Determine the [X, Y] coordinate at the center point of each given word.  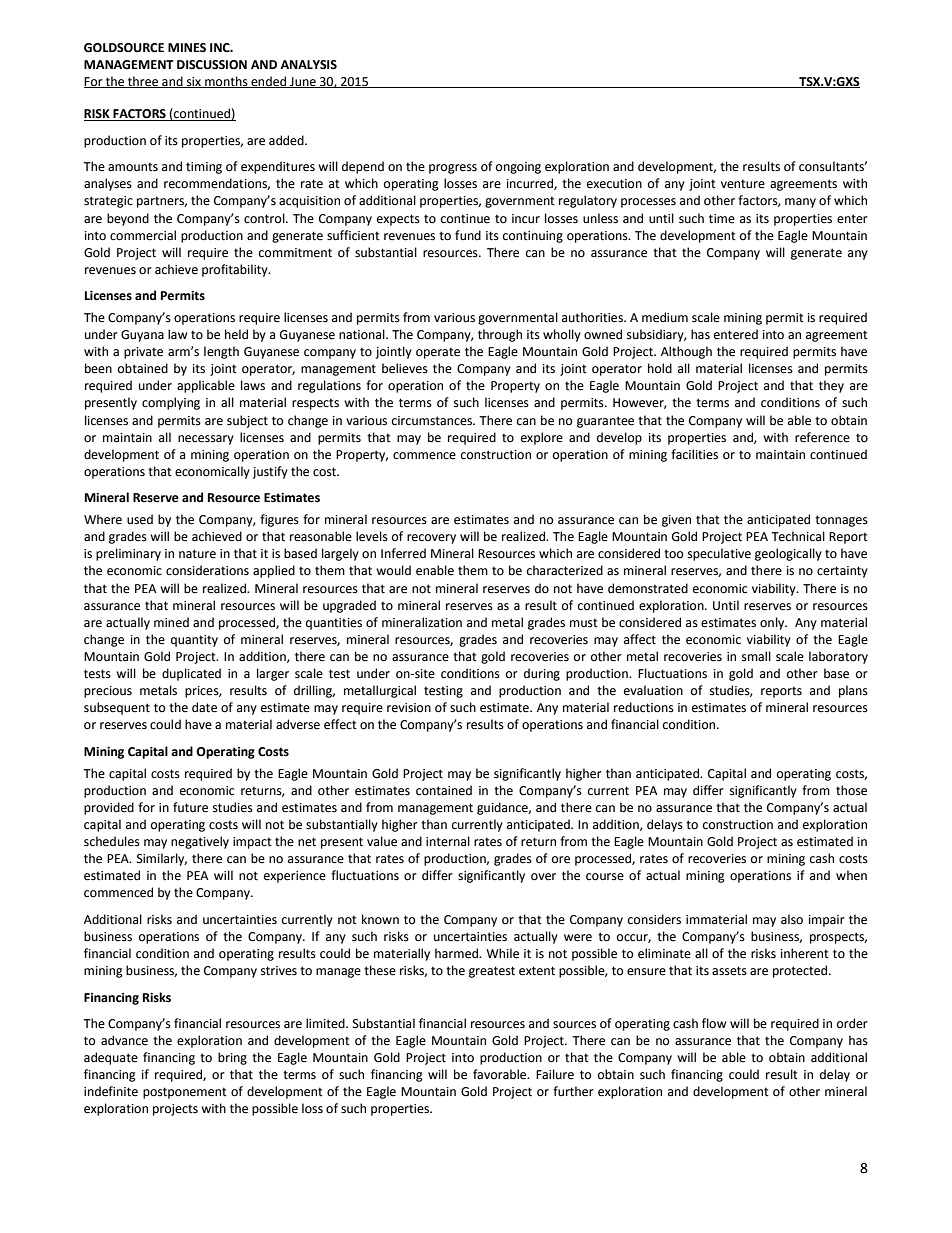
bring [232, 1058]
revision [409, 708]
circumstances [433, 421]
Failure [555, 1074]
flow [714, 1023]
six [194, 82]
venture [743, 184]
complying [171, 403]
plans [853, 691]
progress [453, 169]
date [204, 707]
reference [822, 437]
